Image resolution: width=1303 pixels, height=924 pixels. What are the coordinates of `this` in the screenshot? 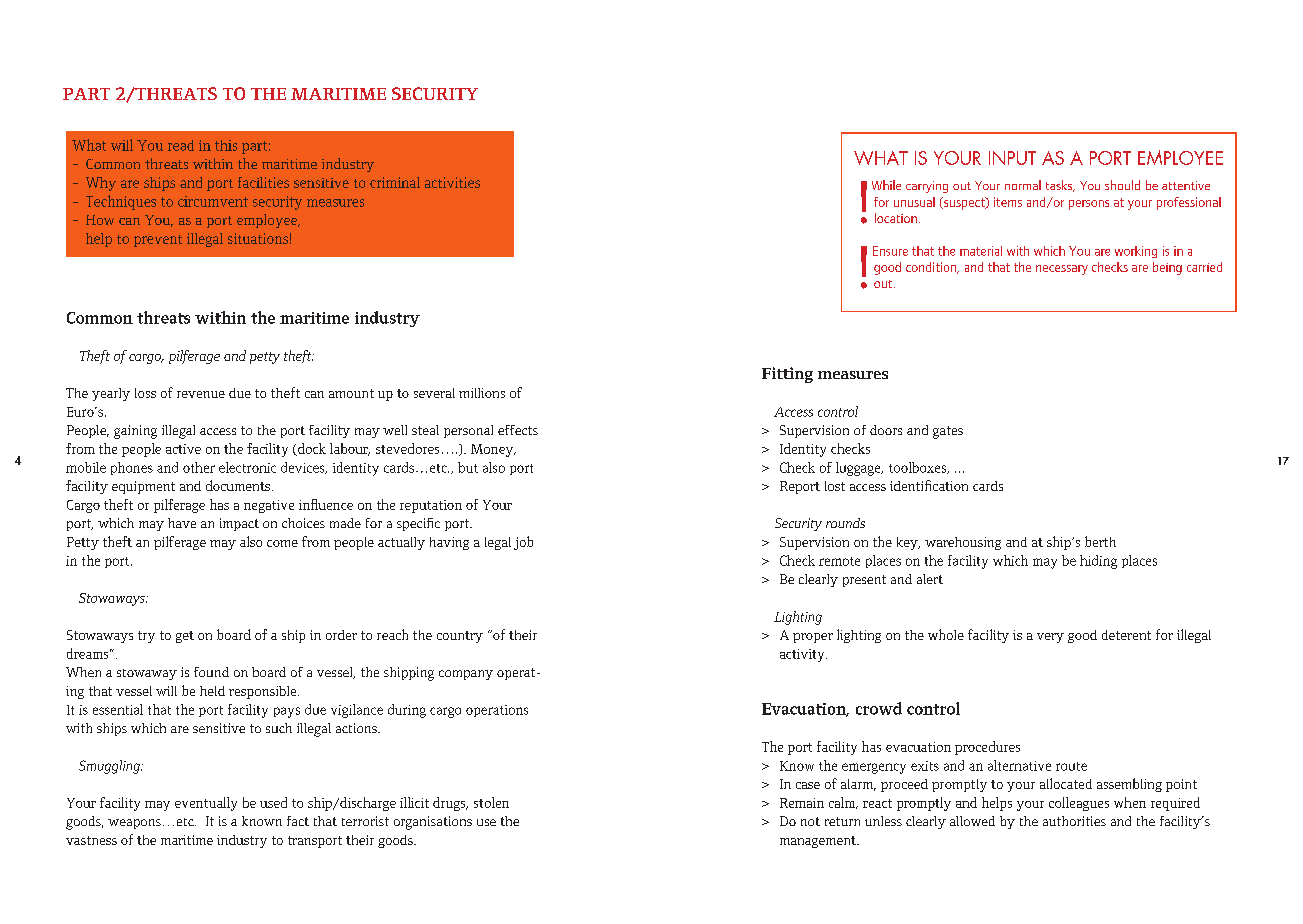 It's located at (226, 145).
